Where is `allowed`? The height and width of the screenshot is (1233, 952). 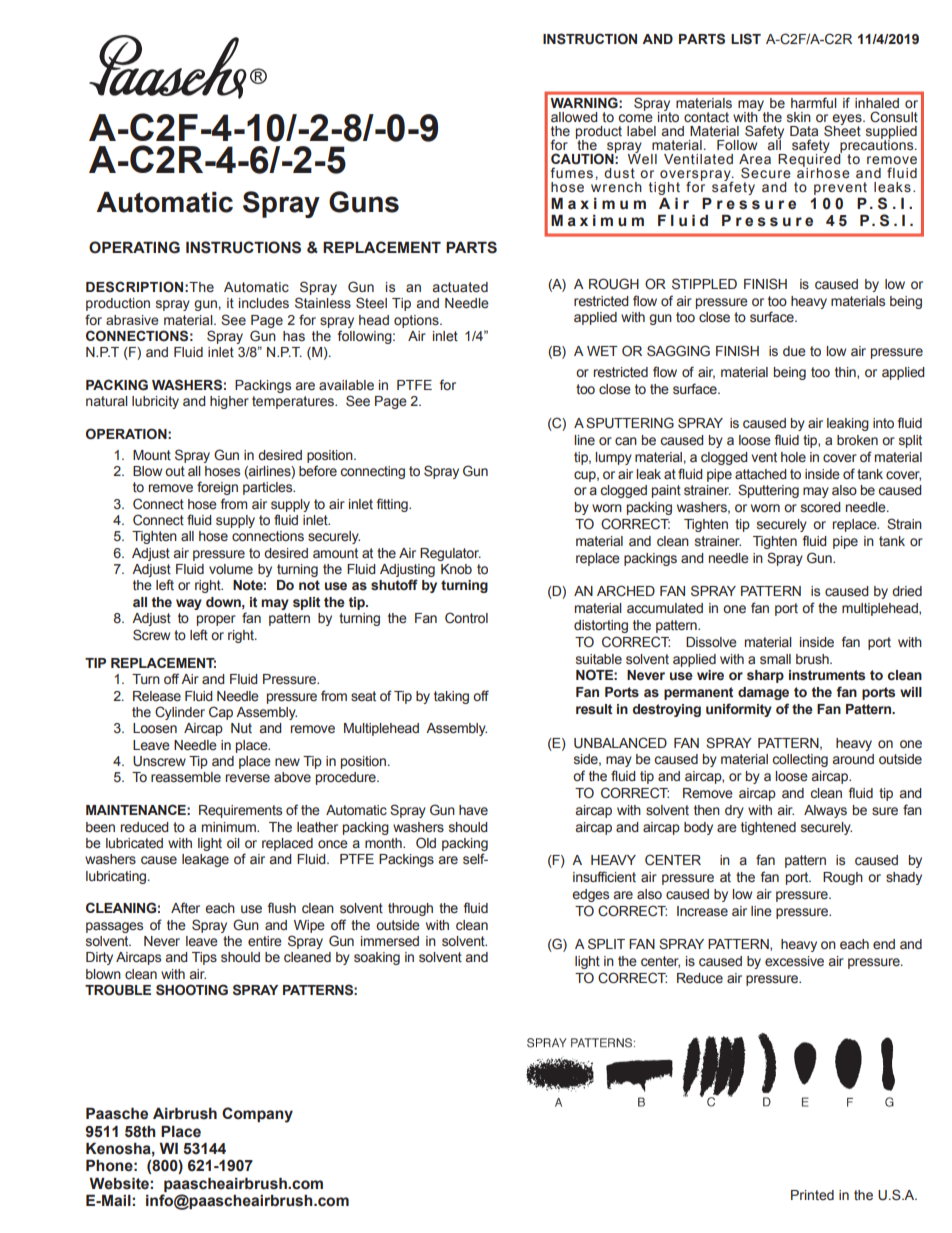 allowed is located at coordinates (574, 117).
